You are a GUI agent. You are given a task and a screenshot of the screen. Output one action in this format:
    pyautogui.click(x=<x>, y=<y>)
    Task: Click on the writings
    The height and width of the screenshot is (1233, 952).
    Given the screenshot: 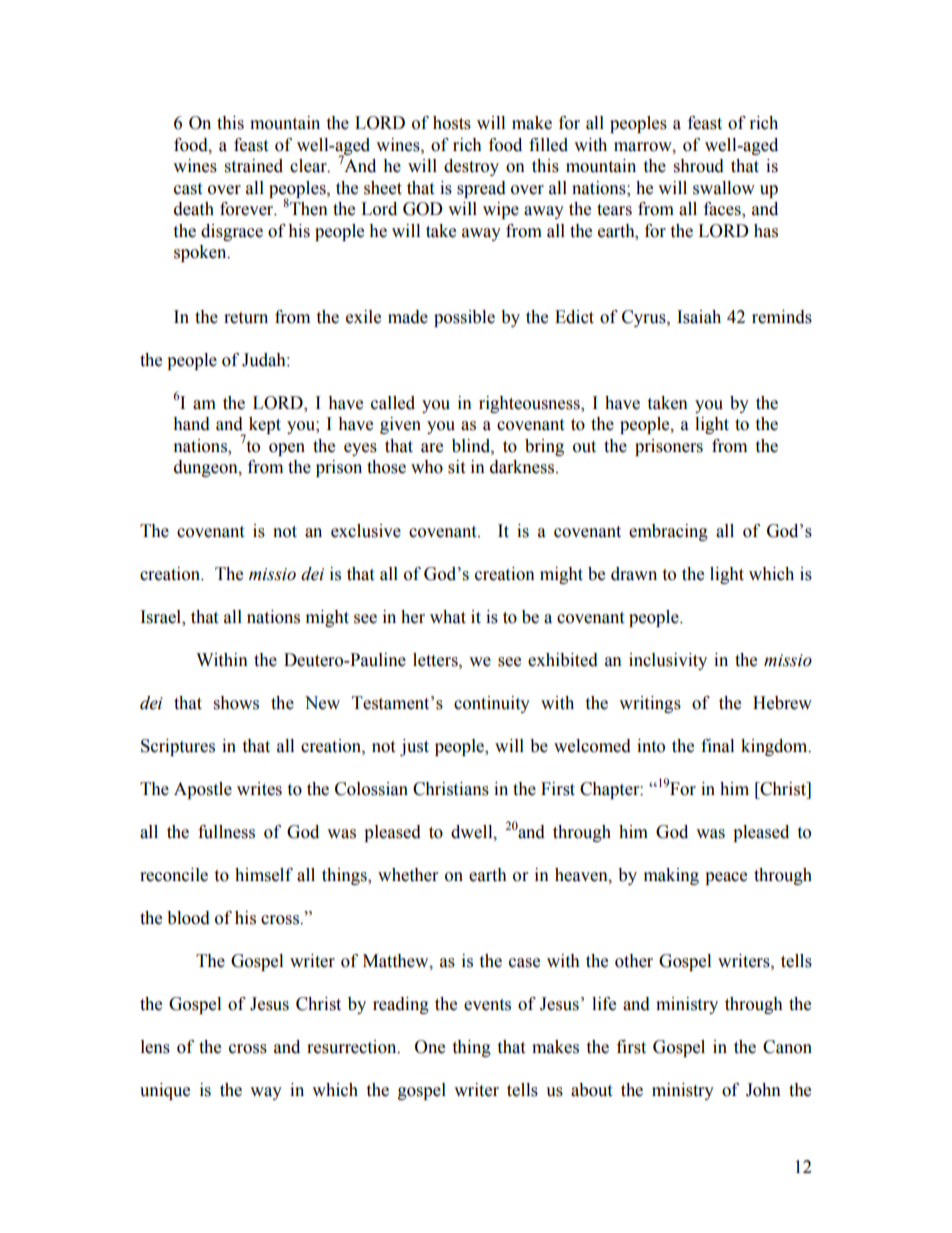 What is the action you would take?
    pyautogui.click(x=650, y=704)
